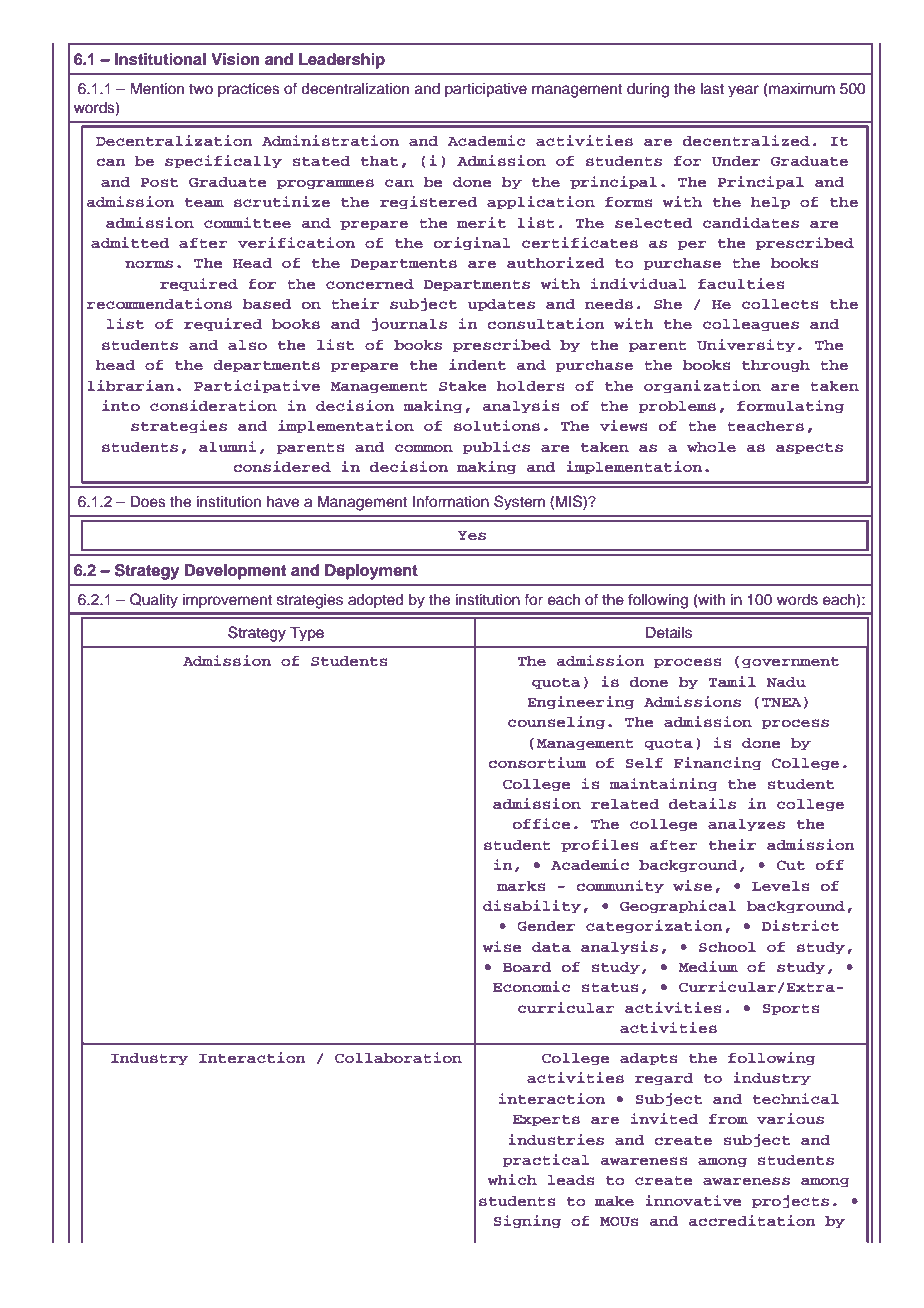 This image has height=1308, width=924. What do you see at coordinates (512, 1179) in the image?
I see `which` at bounding box center [512, 1179].
